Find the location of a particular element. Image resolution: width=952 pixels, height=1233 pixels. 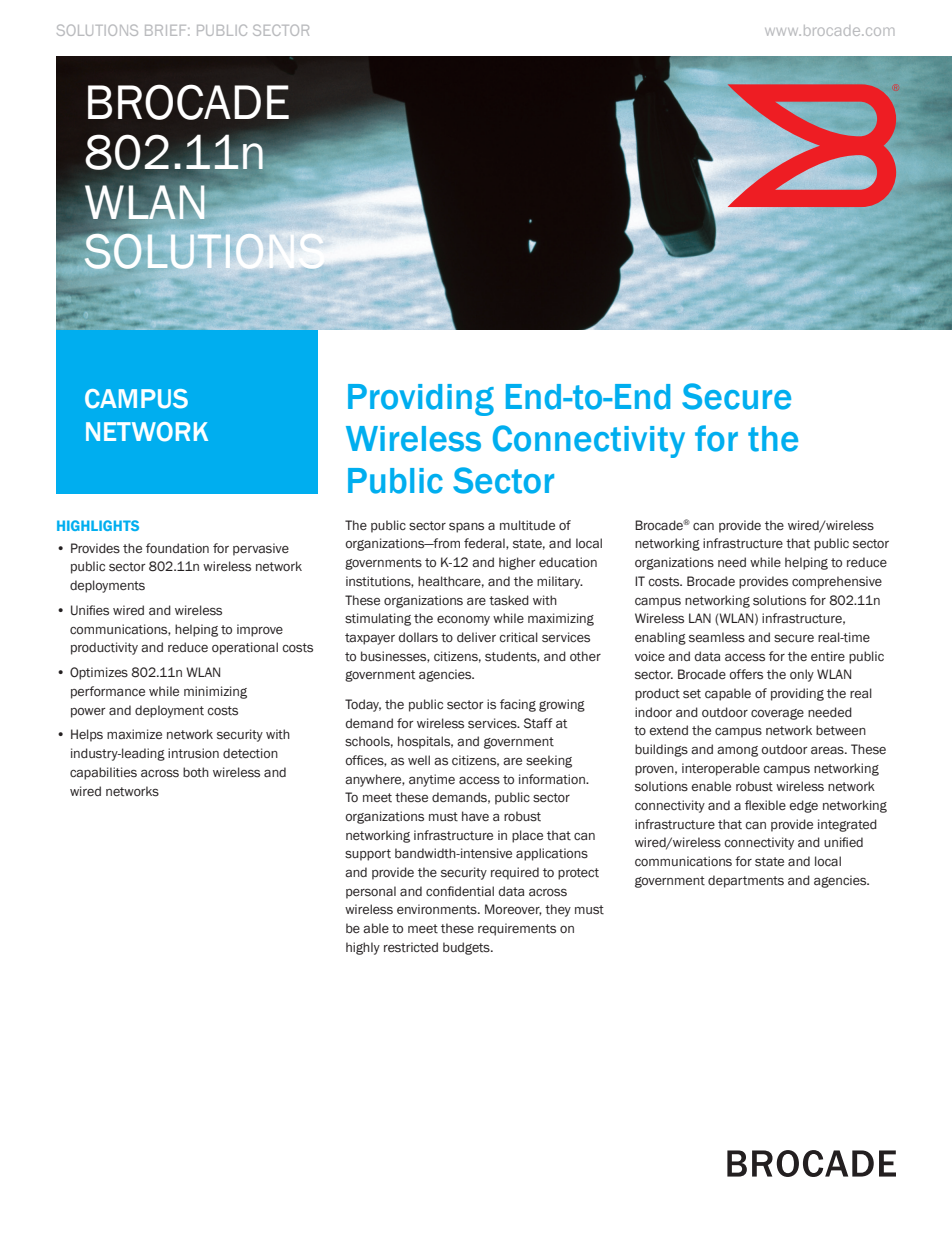

Staff is located at coordinates (538, 723).
